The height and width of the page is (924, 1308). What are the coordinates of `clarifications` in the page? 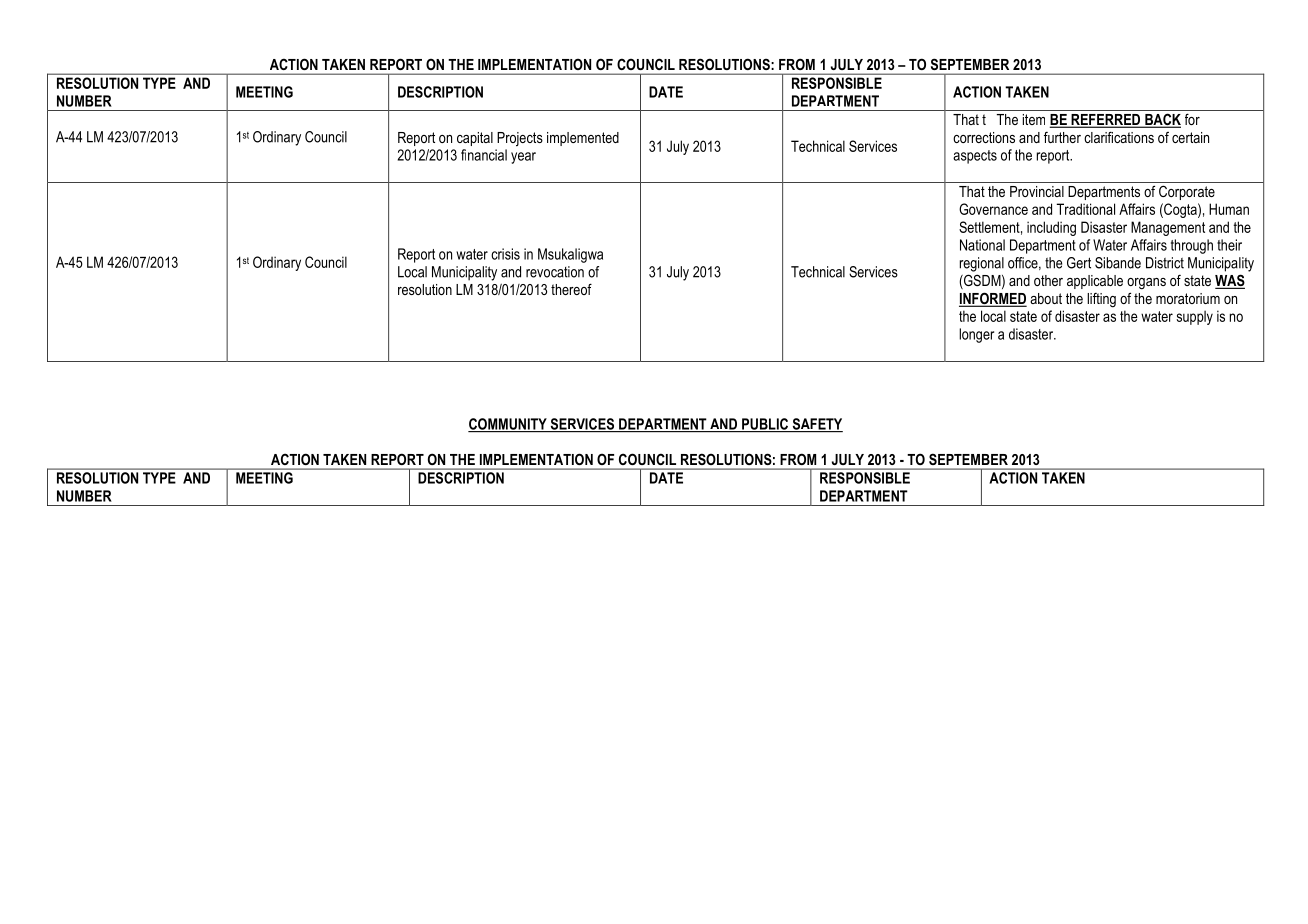 It's located at (1119, 137).
